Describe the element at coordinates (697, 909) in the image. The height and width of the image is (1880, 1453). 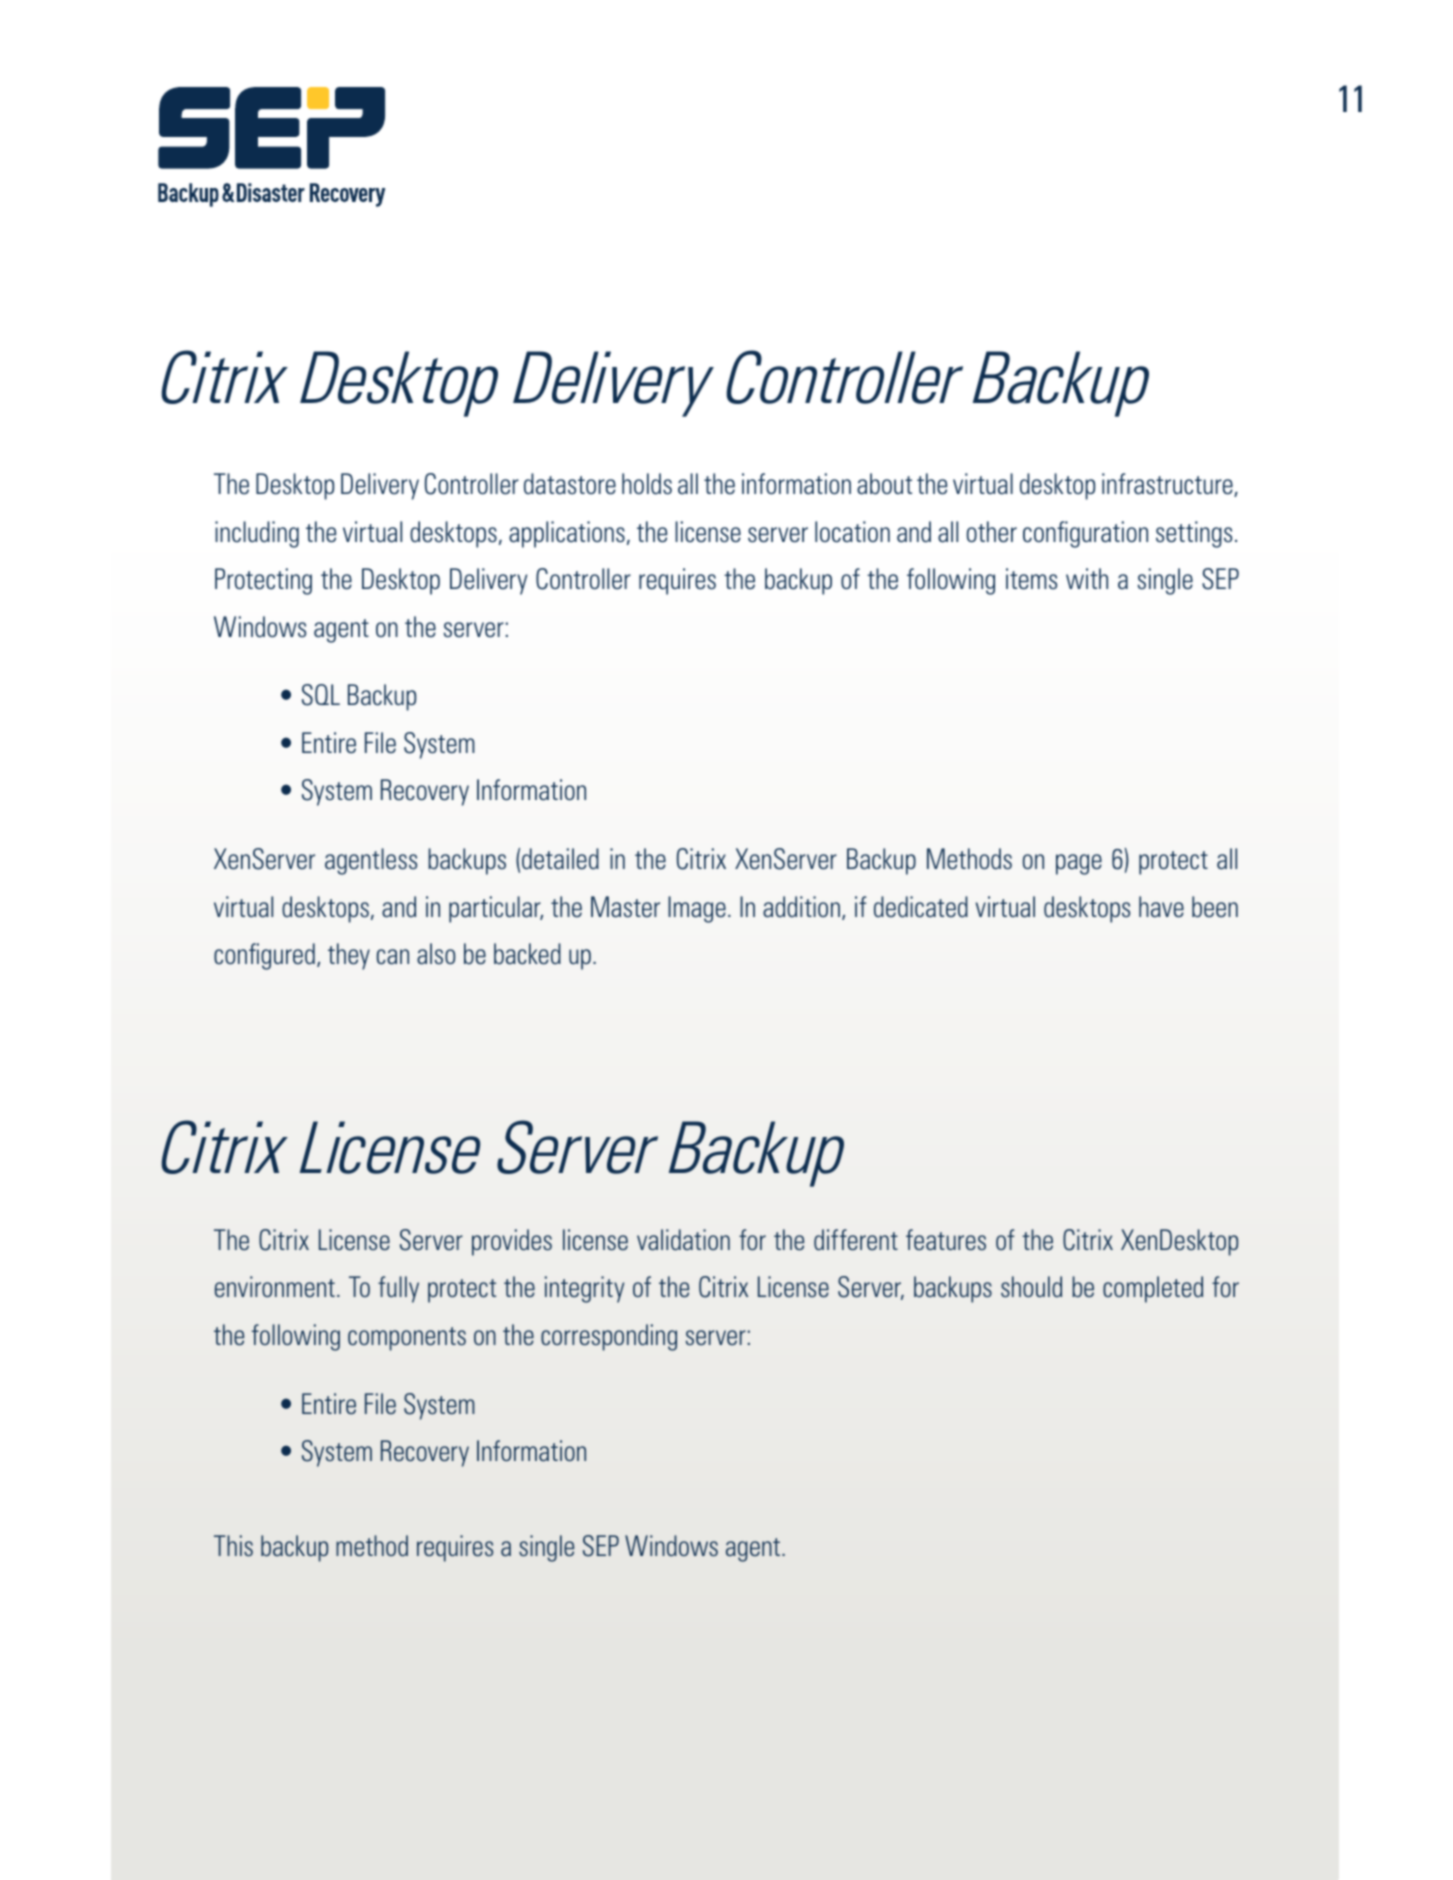
I see `Image` at that location.
